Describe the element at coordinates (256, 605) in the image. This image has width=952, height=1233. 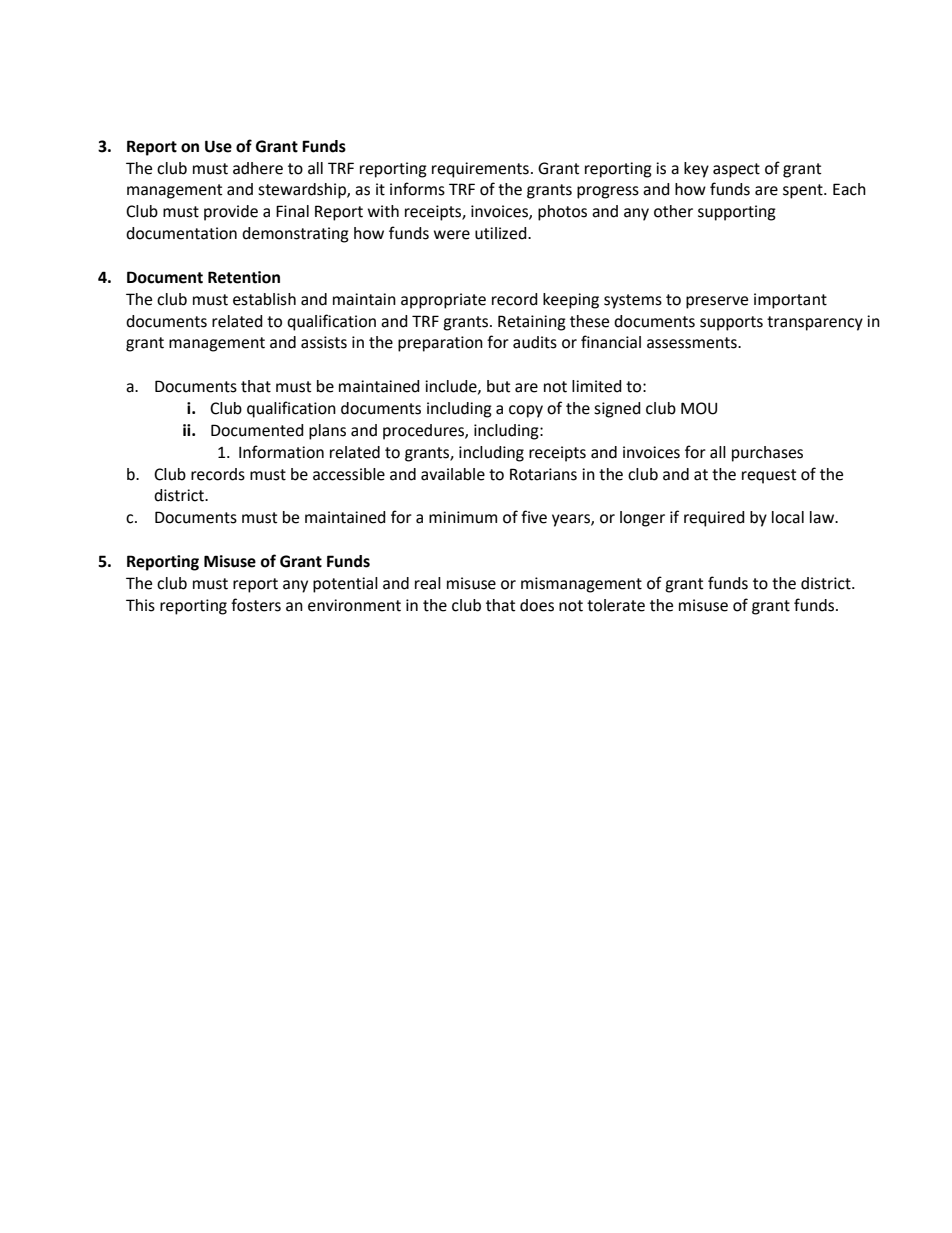
I see `fosters` at that location.
